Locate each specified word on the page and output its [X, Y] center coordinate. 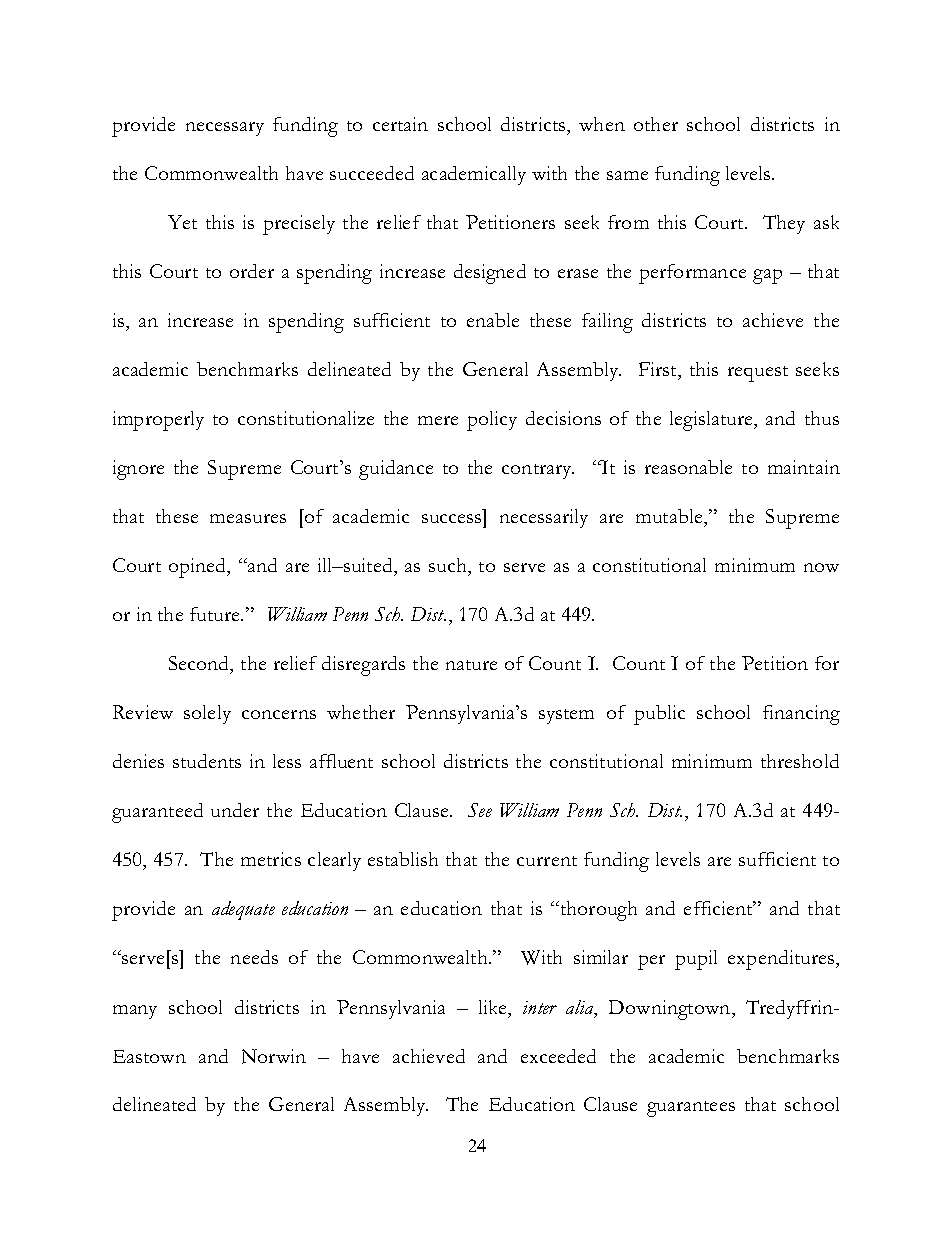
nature [471, 665]
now [821, 567]
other [656, 124]
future [216, 614]
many [135, 1012]
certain [400, 124]
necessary [225, 129]
